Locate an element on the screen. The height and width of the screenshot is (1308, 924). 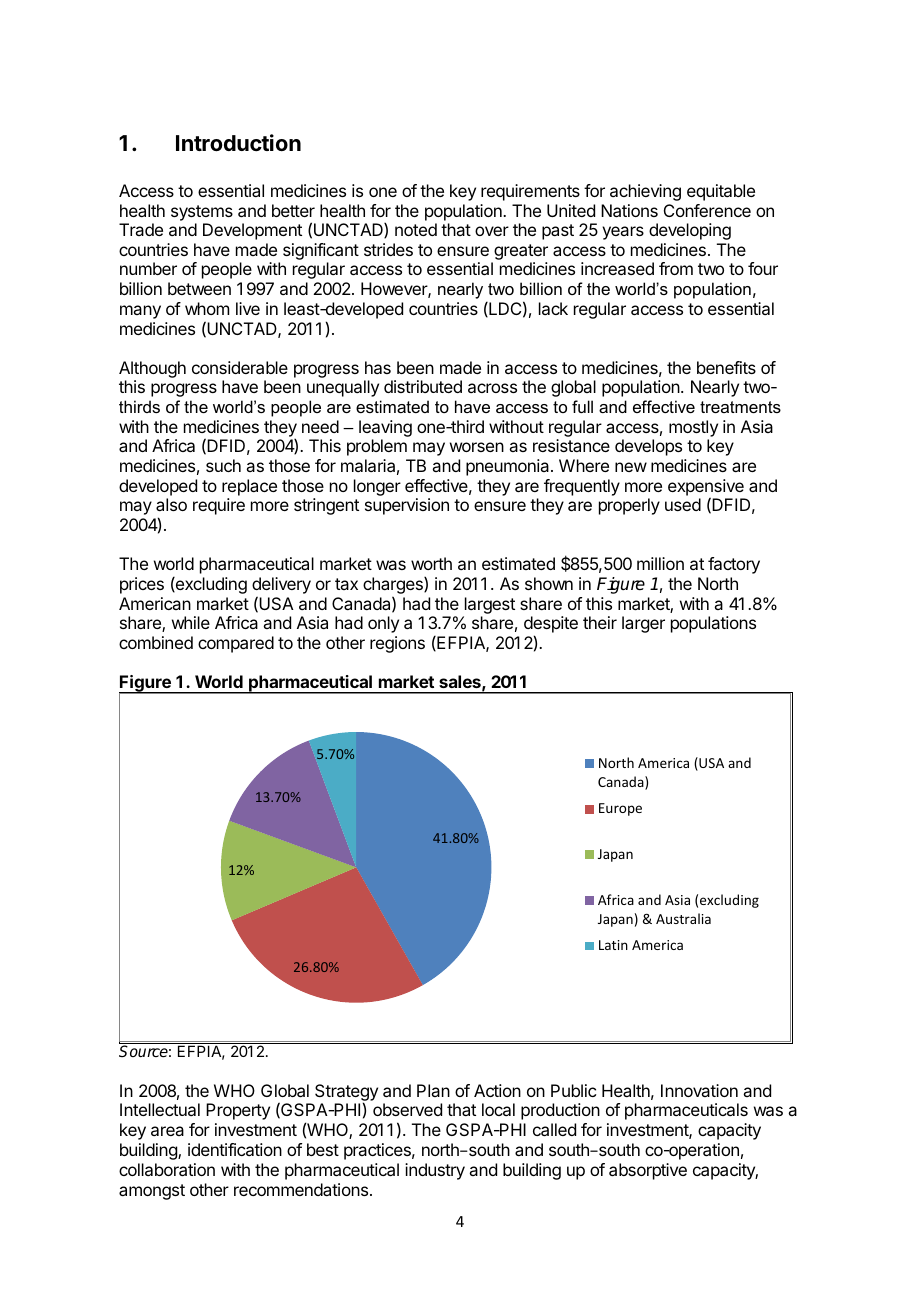
regions is located at coordinates (397, 644).
